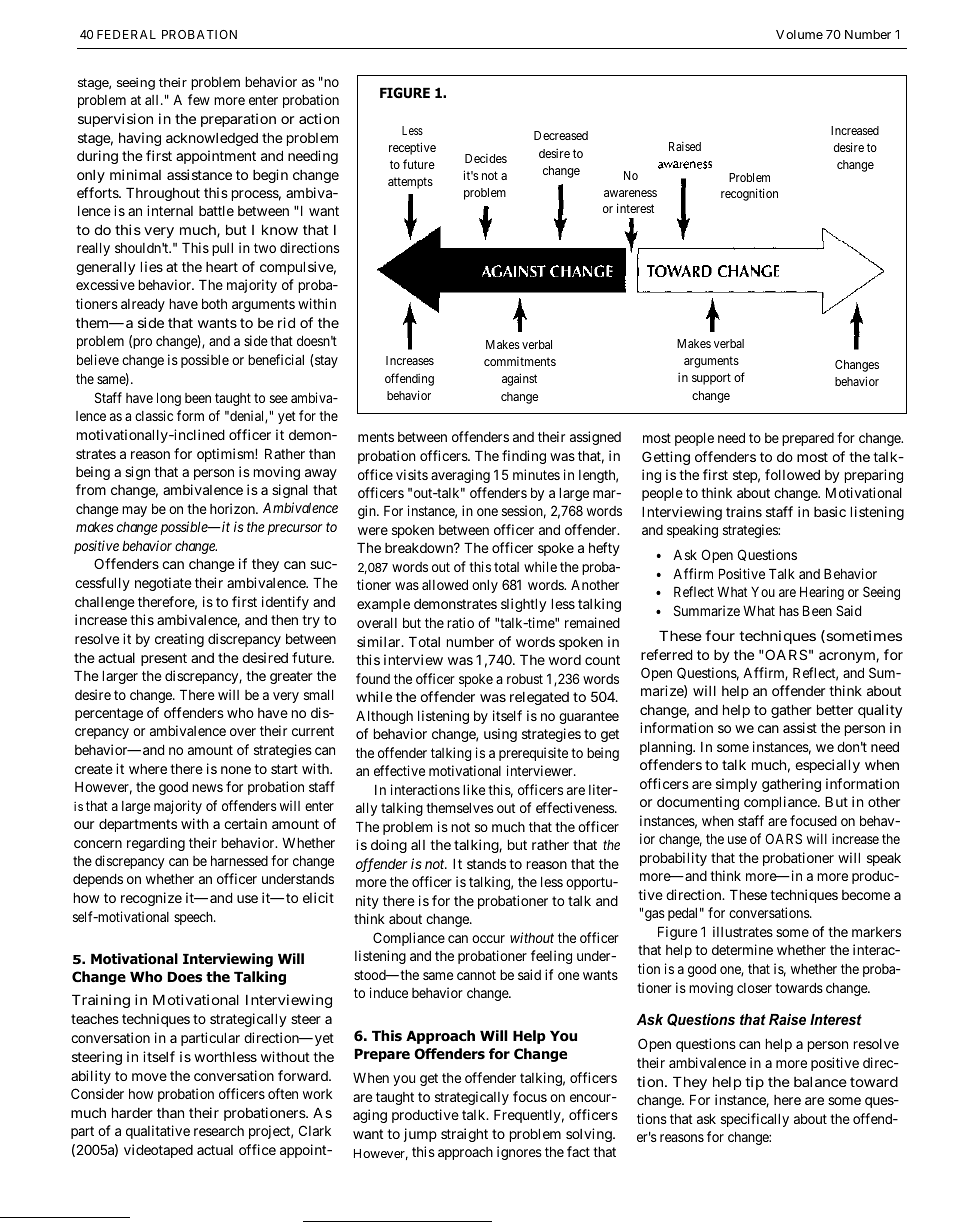 Image resolution: width=953 pixels, height=1232 pixels. What do you see at coordinates (464, 1135) in the image?
I see `straight` at bounding box center [464, 1135].
